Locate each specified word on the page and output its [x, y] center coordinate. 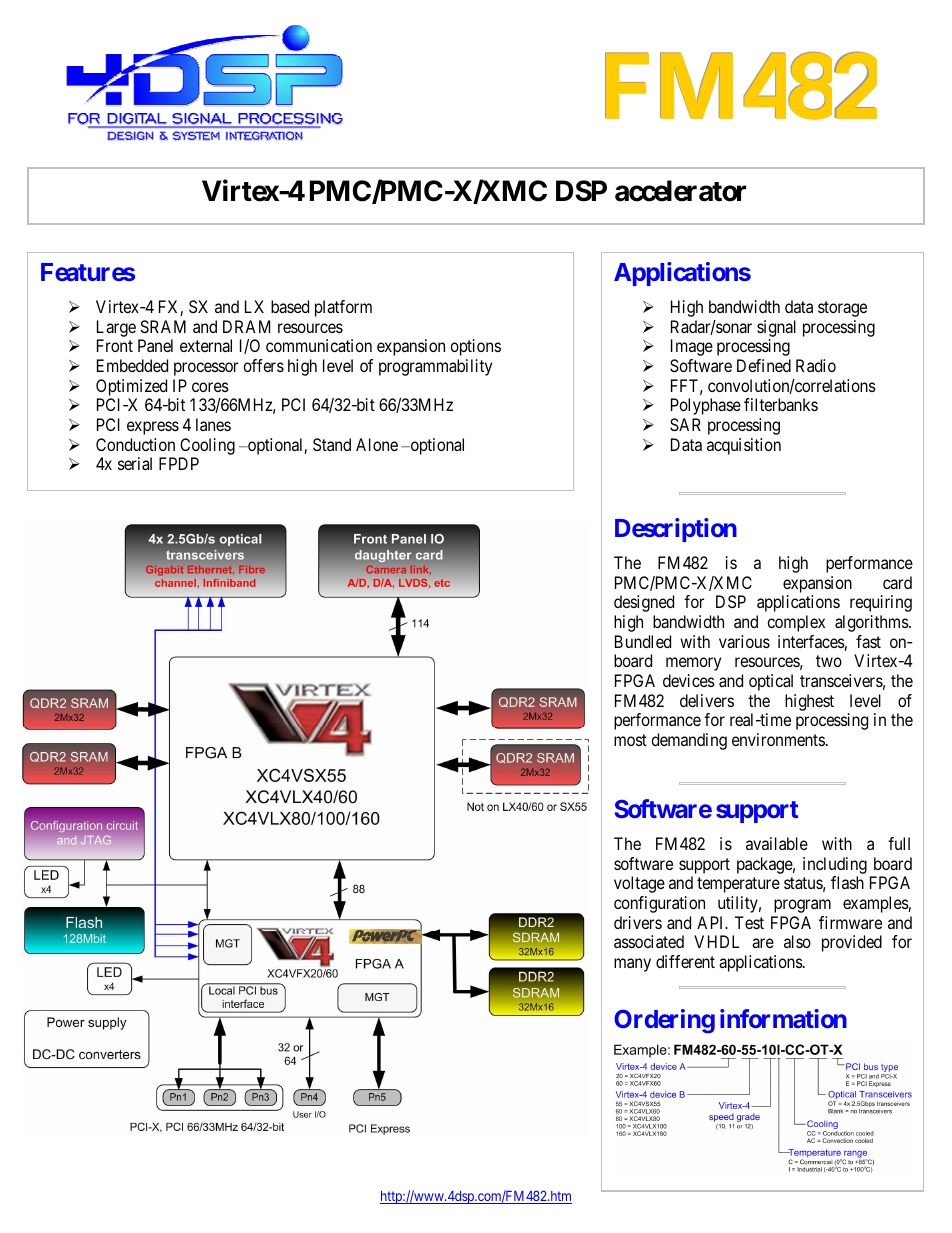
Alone [377, 444]
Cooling [207, 446]
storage [842, 309]
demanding [689, 741]
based [290, 306]
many [632, 965]
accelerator [680, 191]
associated [649, 941]
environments [778, 739]
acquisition [744, 446]
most [630, 740]
